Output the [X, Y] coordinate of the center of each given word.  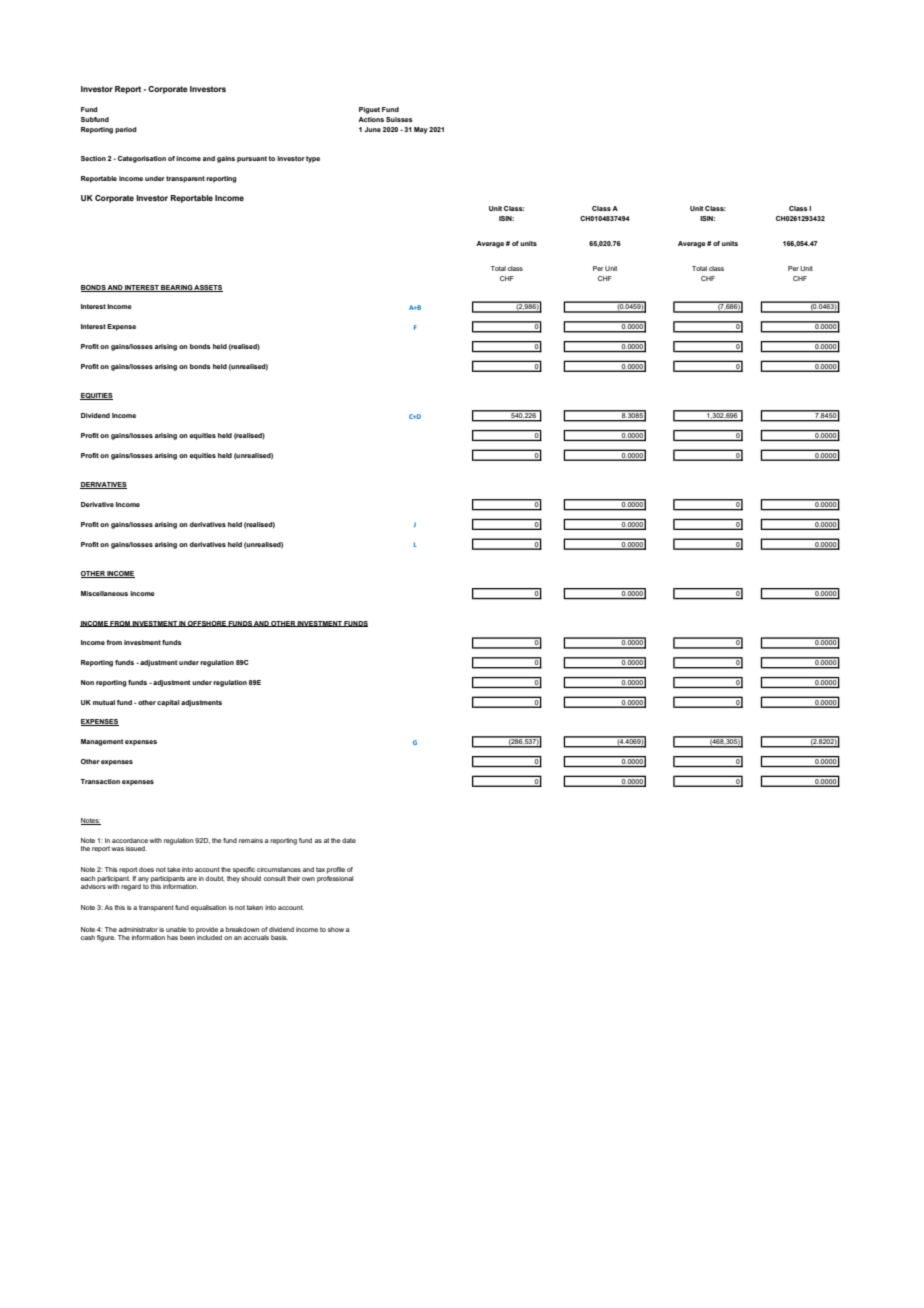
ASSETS [208, 288]
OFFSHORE [207, 624]
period [126, 130]
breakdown [242, 929]
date [349, 840]
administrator [138, 929]
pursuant [253, 159]
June [373, 129]
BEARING [177, 288]
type [313, 159]
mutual [104, 702]
